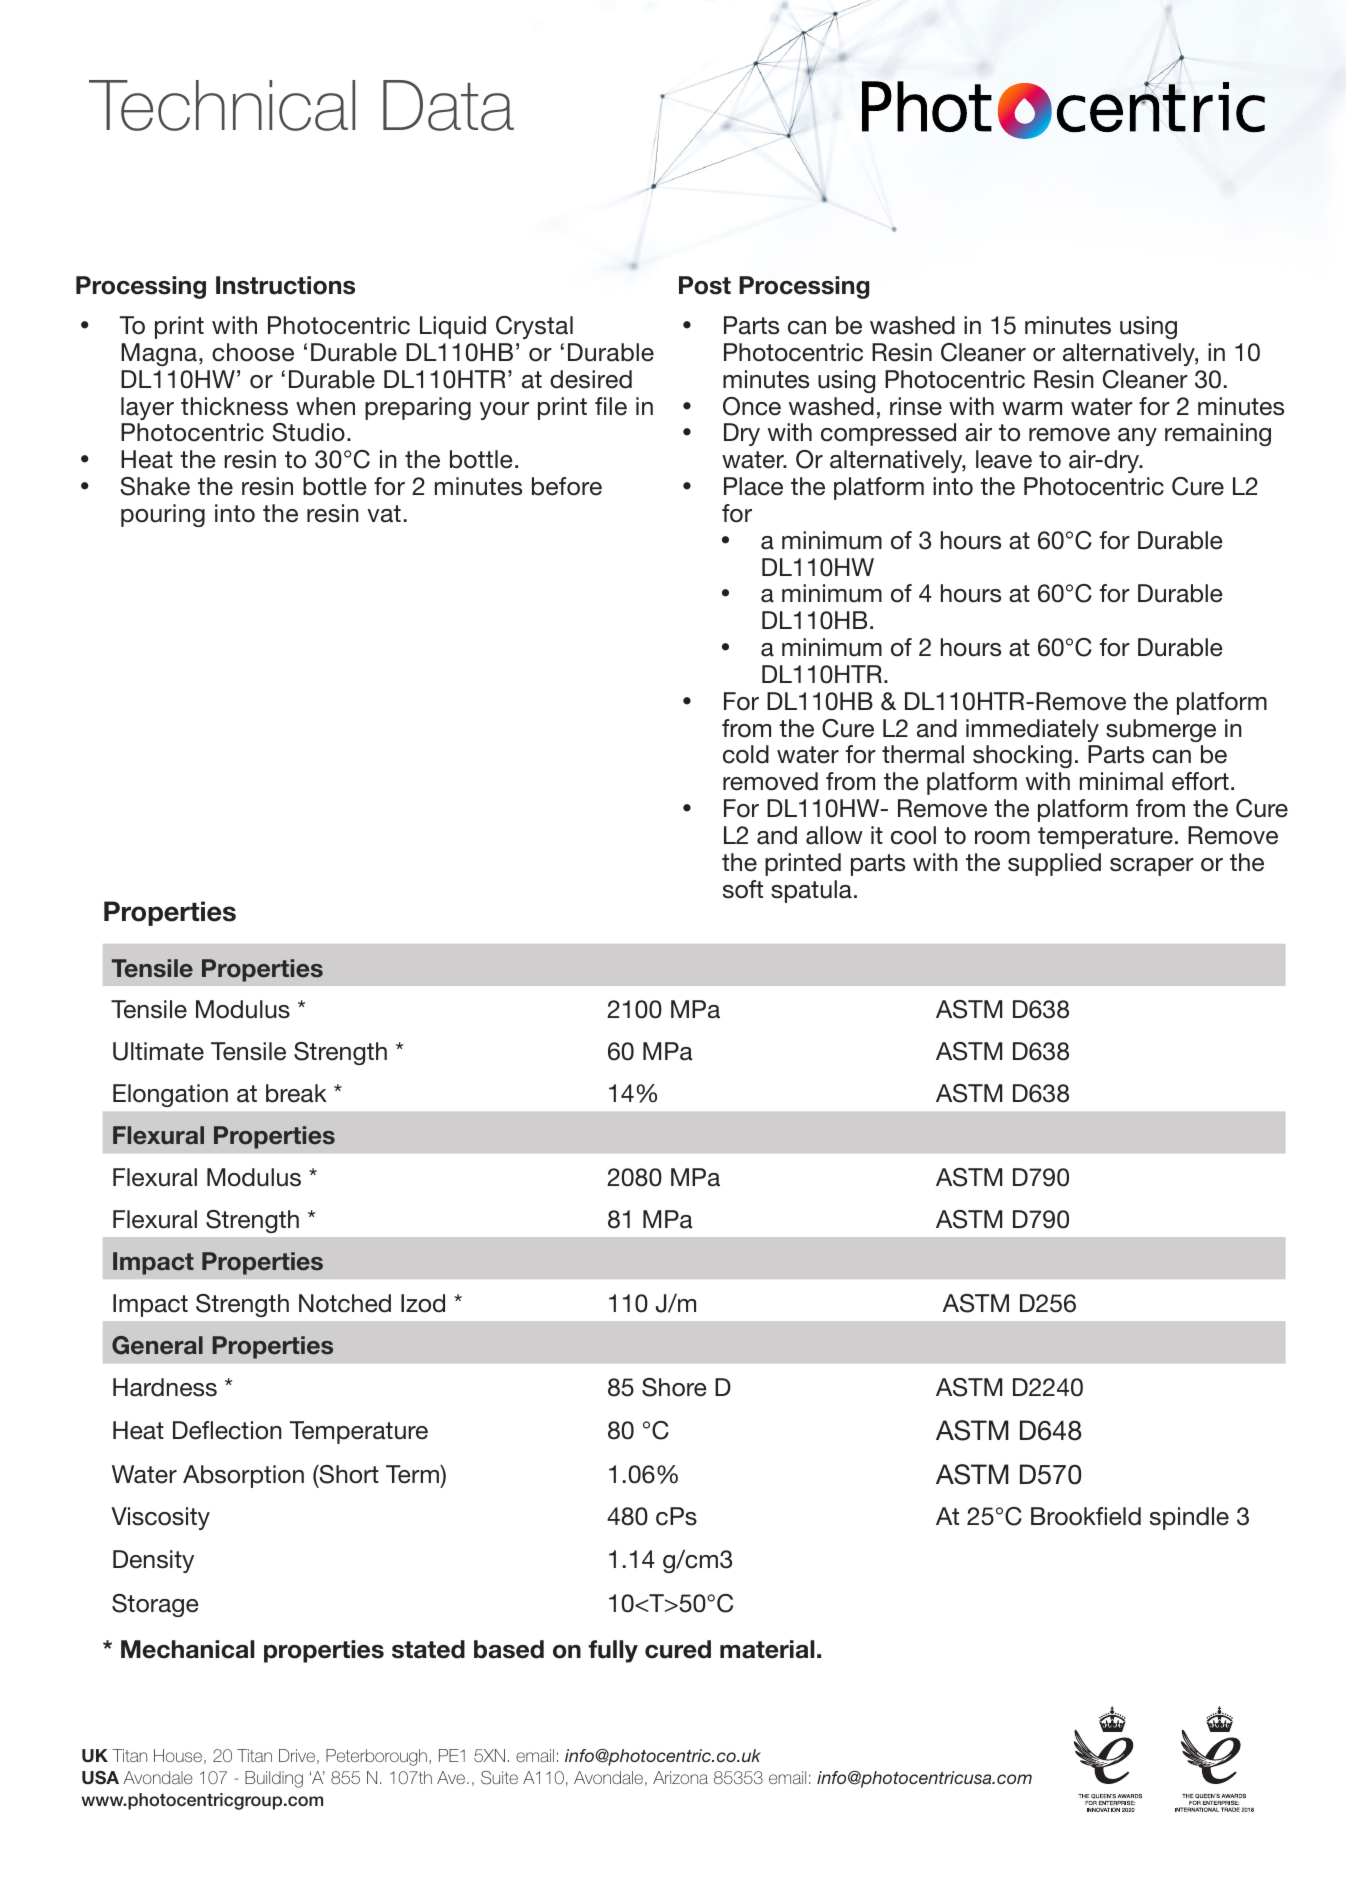 The height and width of the document is (1903, 1346). I want to click on supplied, so click(1054, 864).
